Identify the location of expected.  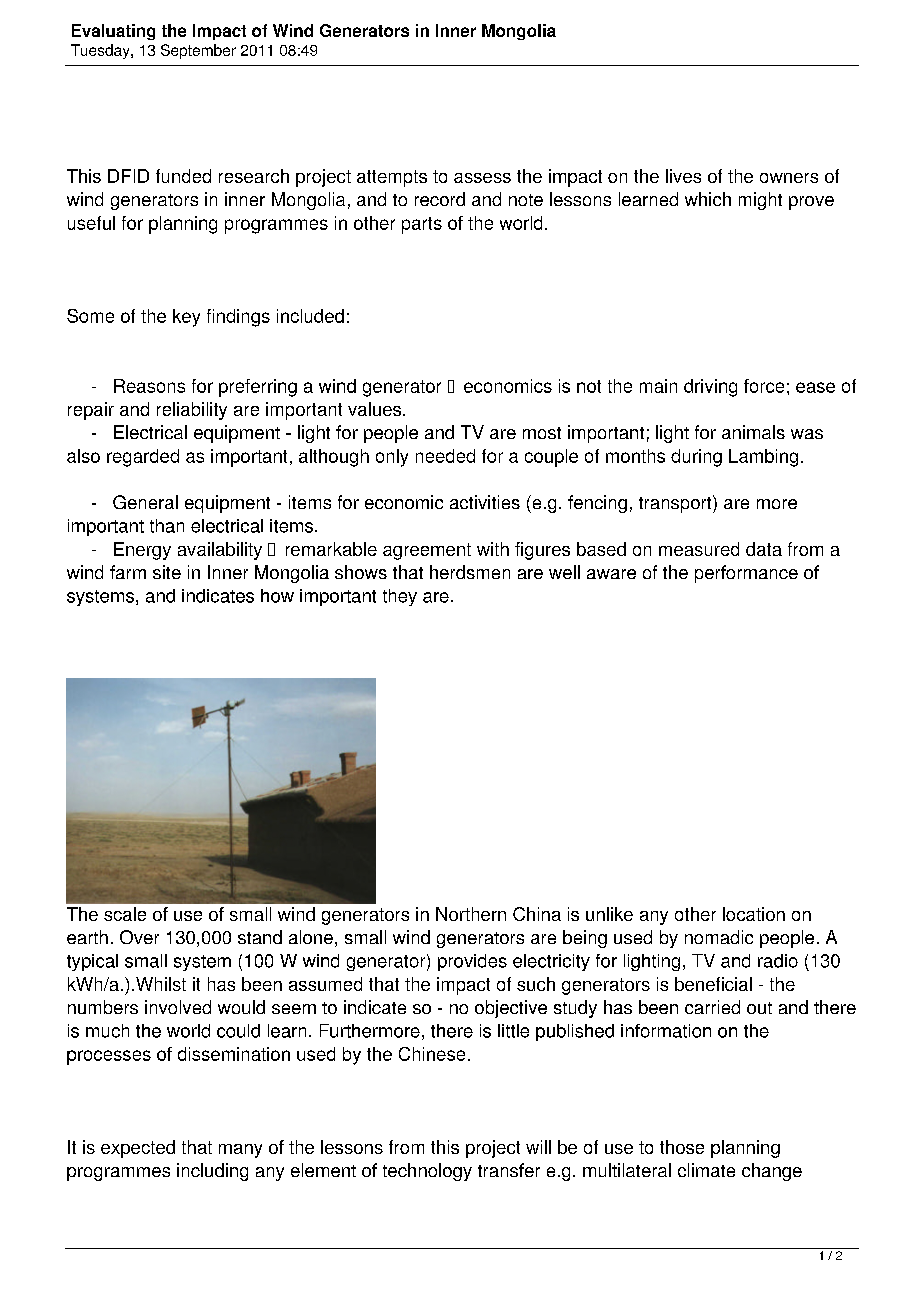
(138, 1149).
